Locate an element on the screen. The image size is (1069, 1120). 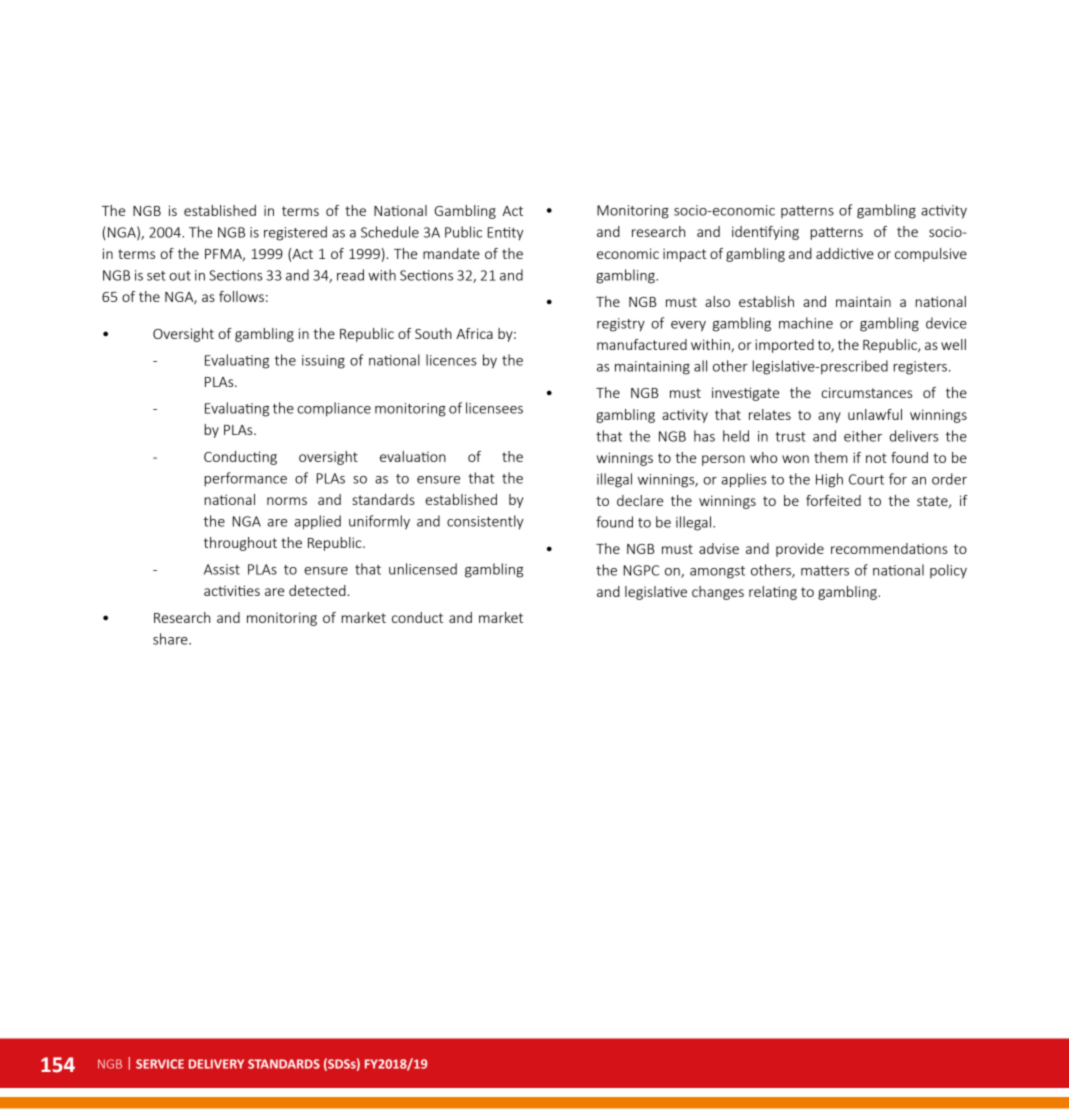
Entity is located at coordinates (505, 233).
